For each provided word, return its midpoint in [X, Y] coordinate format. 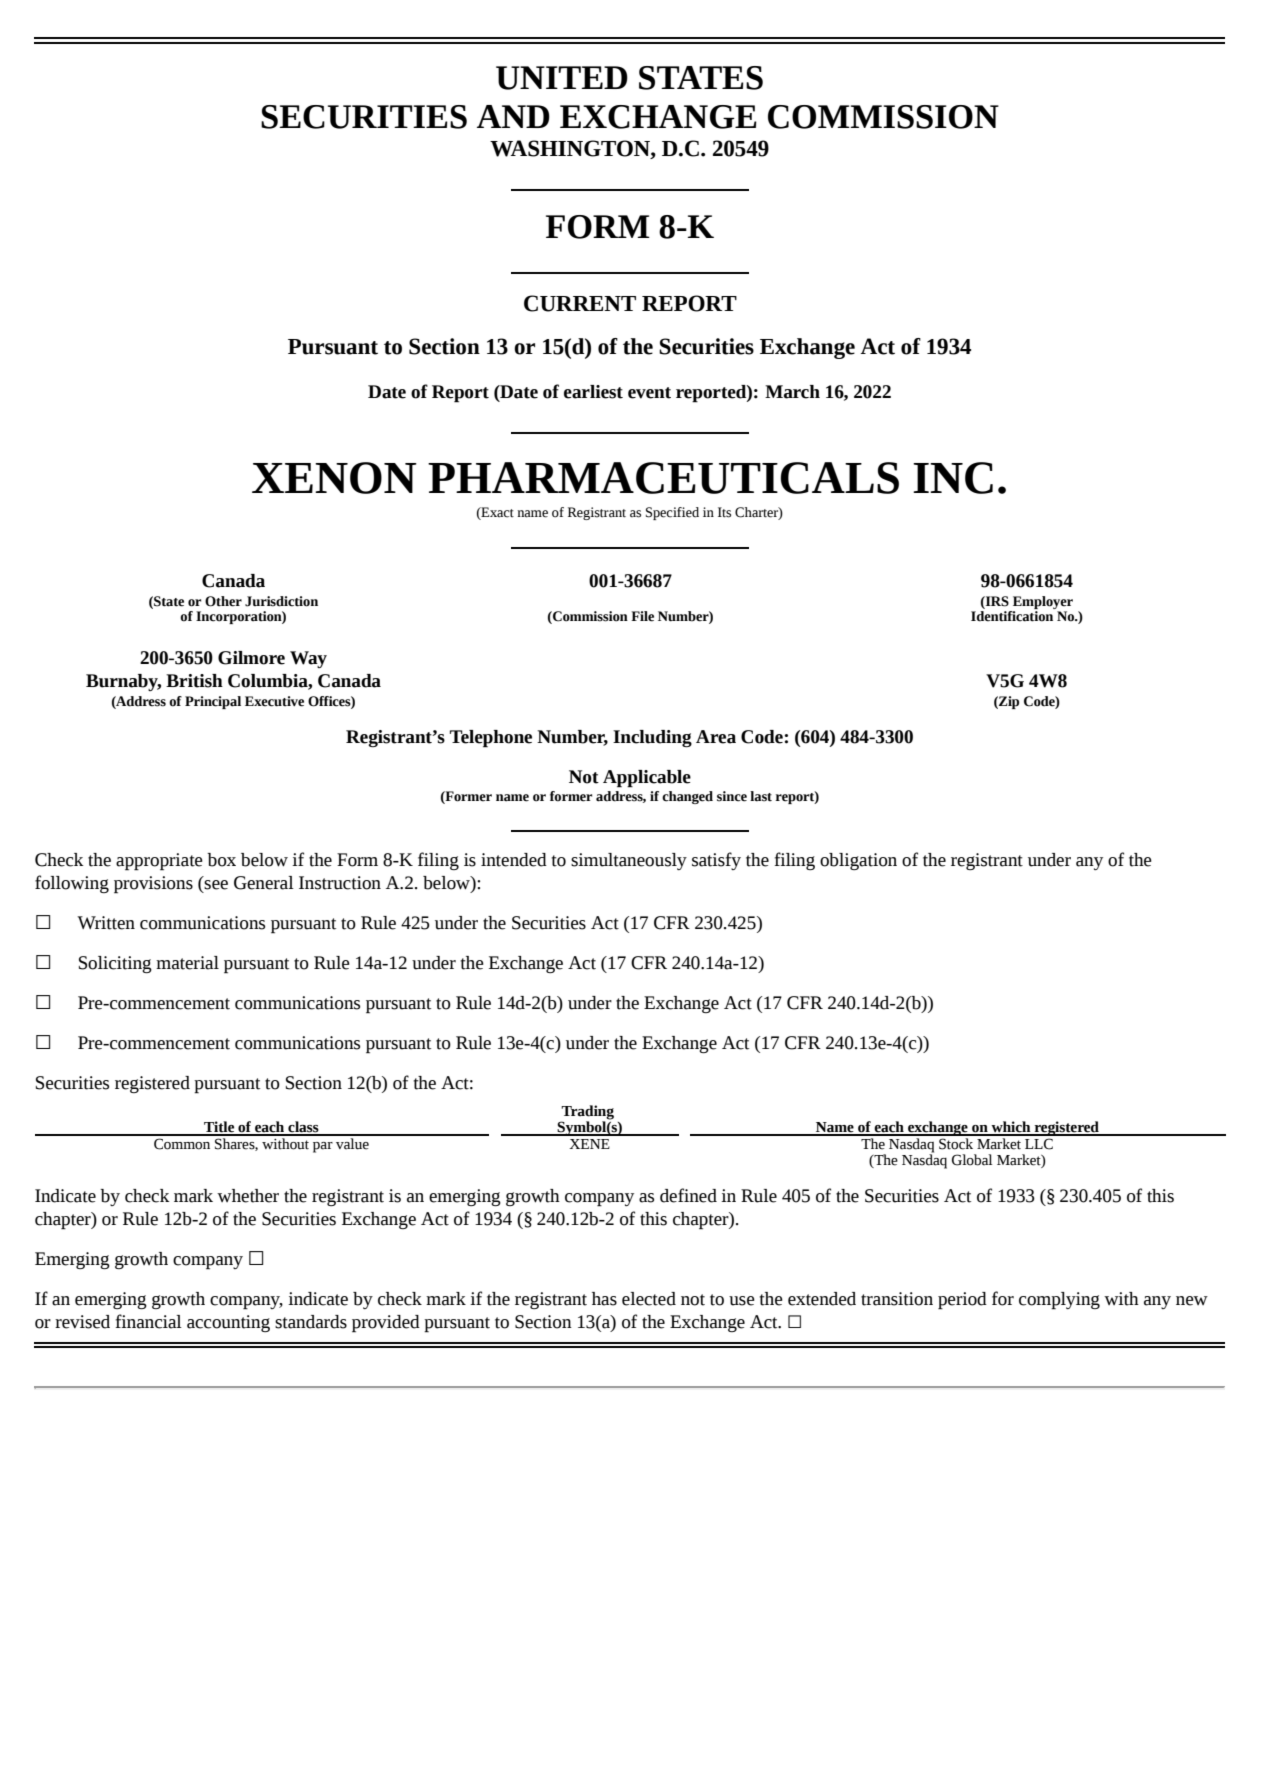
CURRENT [580, 303]
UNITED [562, 78]
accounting [228, 1323]
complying [1059, 1301]
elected [649, 1299]
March [792, 392]
